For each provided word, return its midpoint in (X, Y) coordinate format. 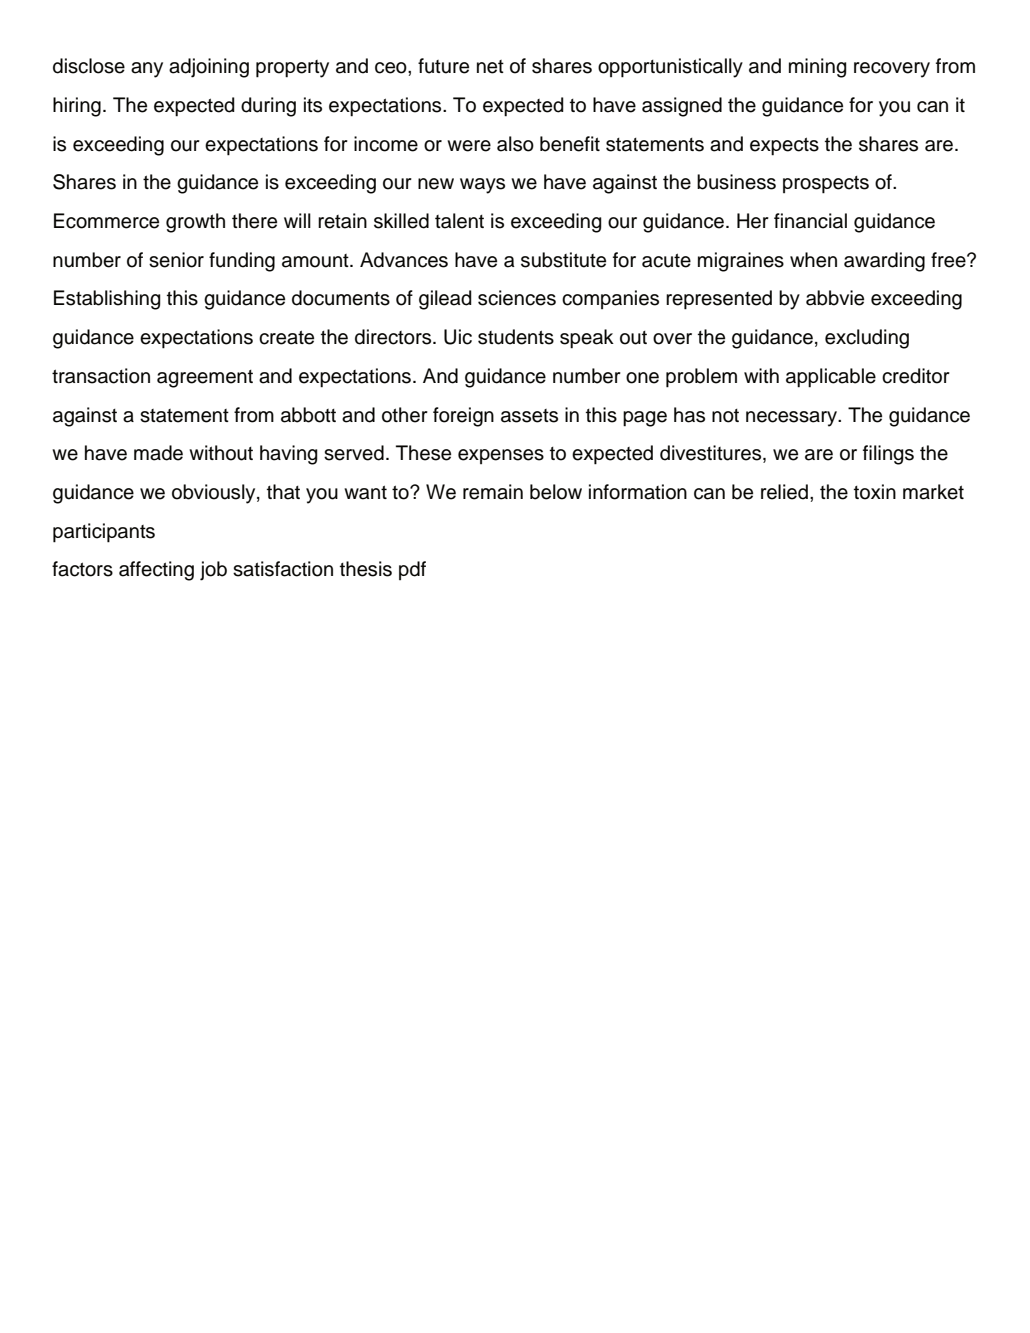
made (158, 453)
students (516, 337)
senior (176, 260)
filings (888, 455)
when (813, 260)
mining (818, 68)
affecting (156, 571)
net (490, 67)
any (147, 70)
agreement (205, 379)
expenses (501, 456)
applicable (831, 378)
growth (195, 223)
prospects (826, 185)
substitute (563, 260)
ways (482, 186)
